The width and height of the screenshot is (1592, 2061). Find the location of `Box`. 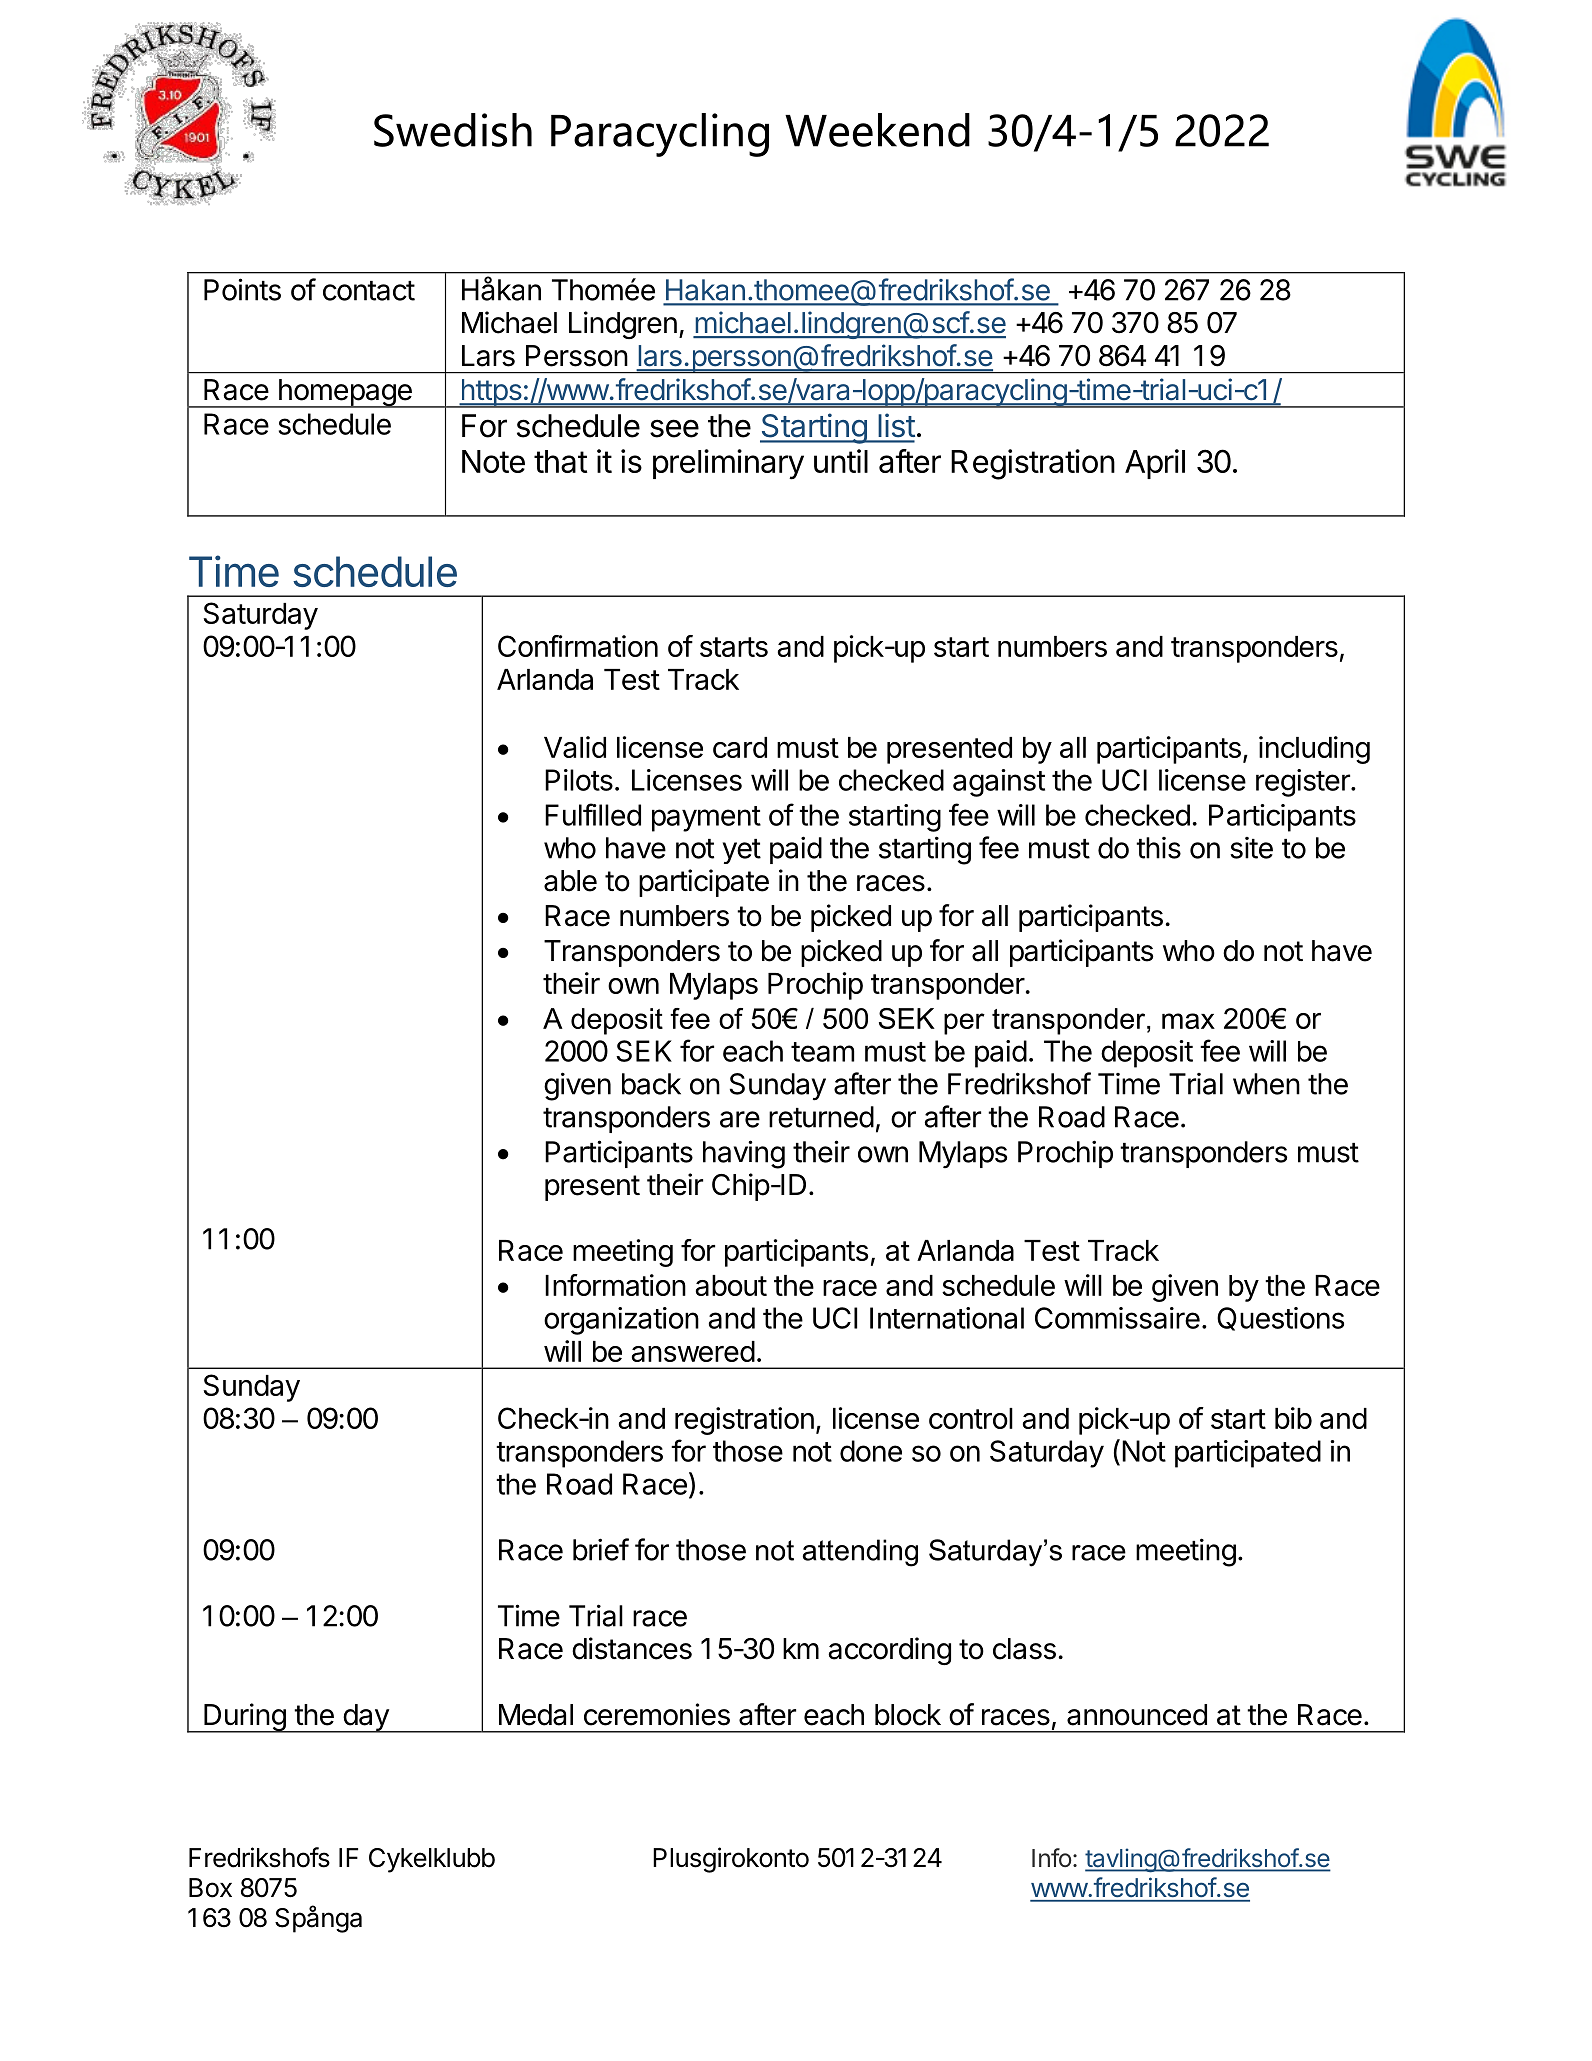

Box is located at coordinates (210, 1888).
